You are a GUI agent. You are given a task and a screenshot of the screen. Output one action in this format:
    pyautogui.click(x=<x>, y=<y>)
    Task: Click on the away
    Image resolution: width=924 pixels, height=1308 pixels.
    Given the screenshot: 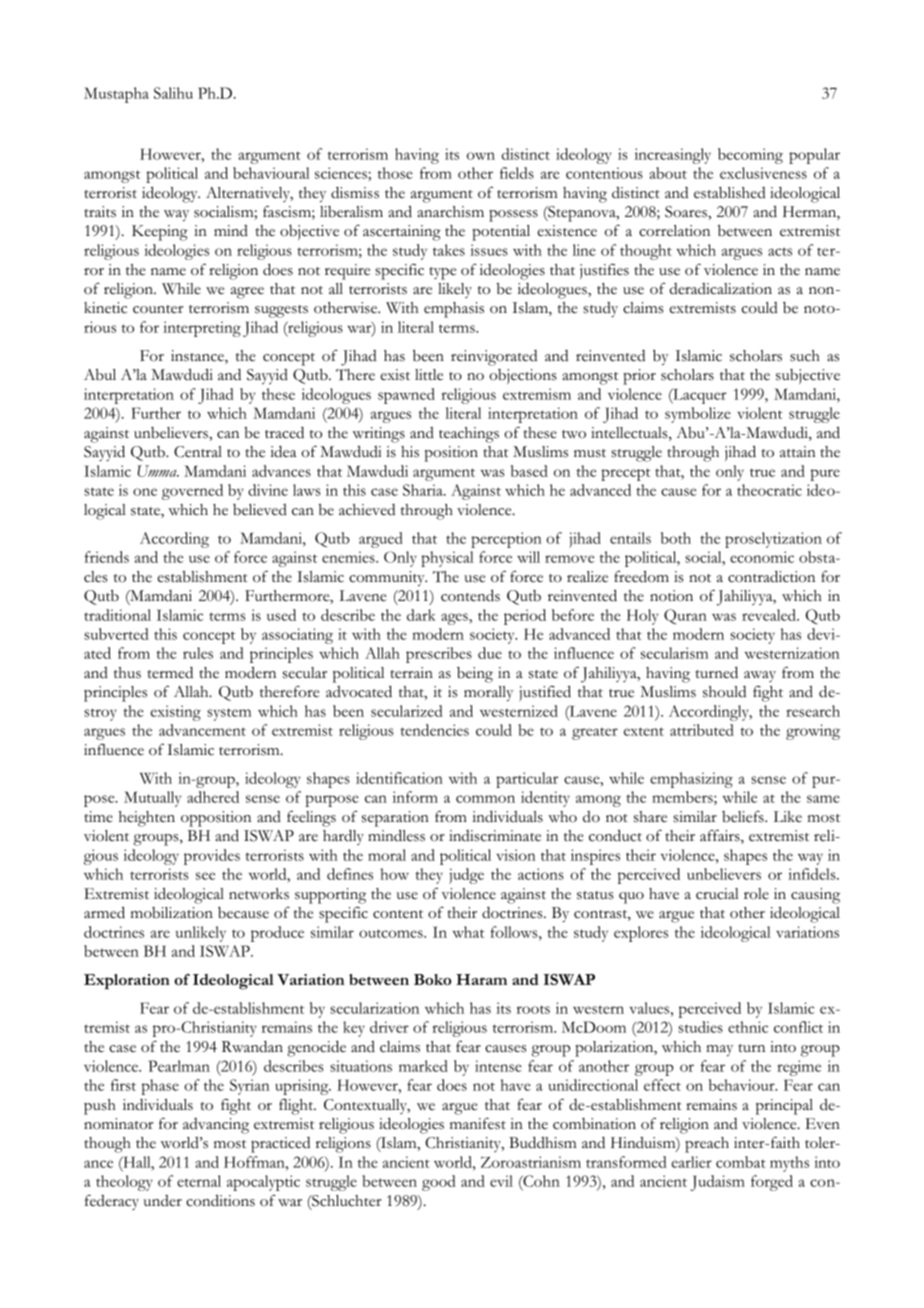 What is the action you would take?
    pyautogui.click(x=760, y=676)
